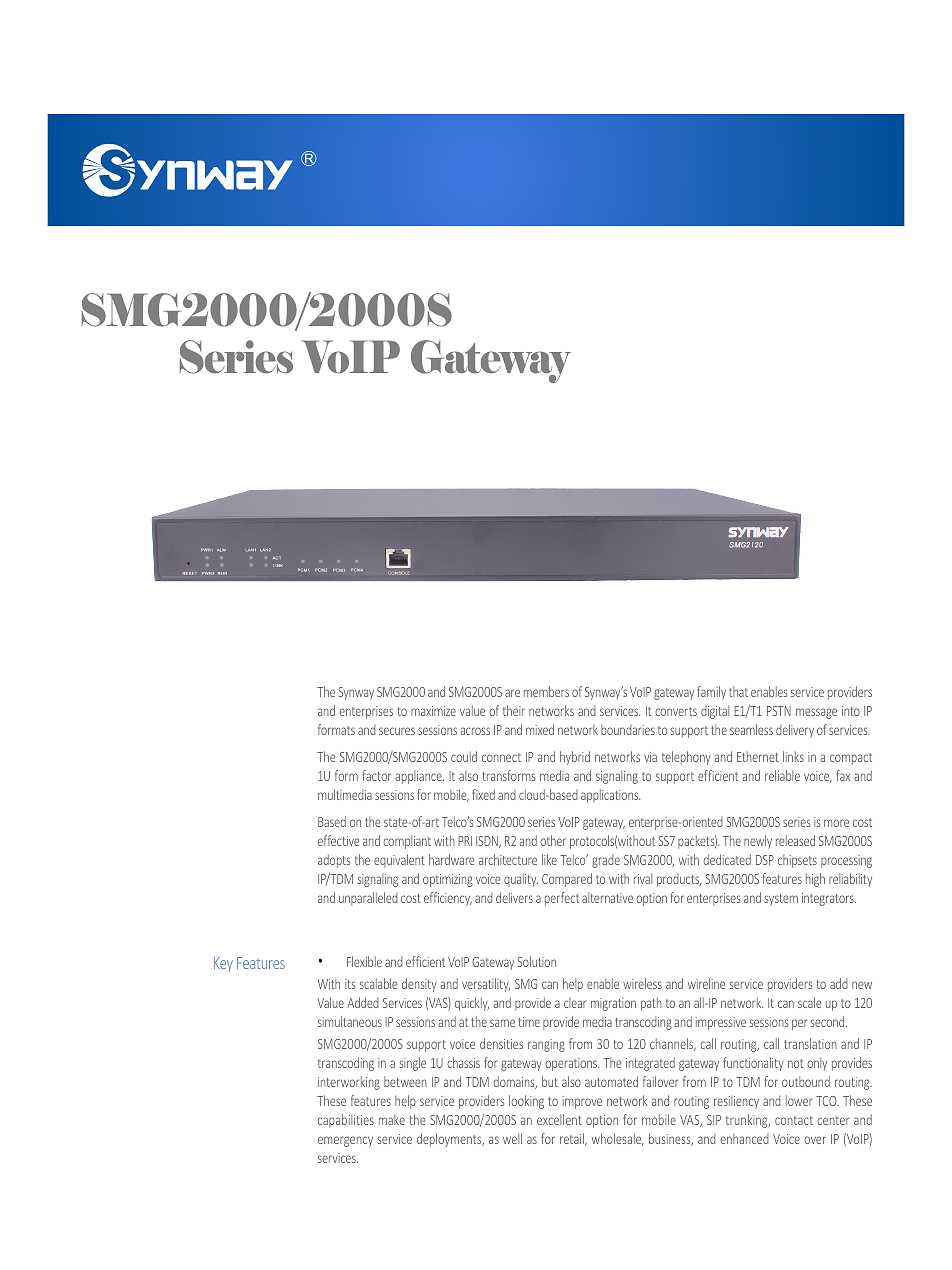 The height and width of the screenshot is (1270, 952). What do you see at coordinates (514, 710) in the screenshot?
I see `their` at bounding box center [514, 710].
